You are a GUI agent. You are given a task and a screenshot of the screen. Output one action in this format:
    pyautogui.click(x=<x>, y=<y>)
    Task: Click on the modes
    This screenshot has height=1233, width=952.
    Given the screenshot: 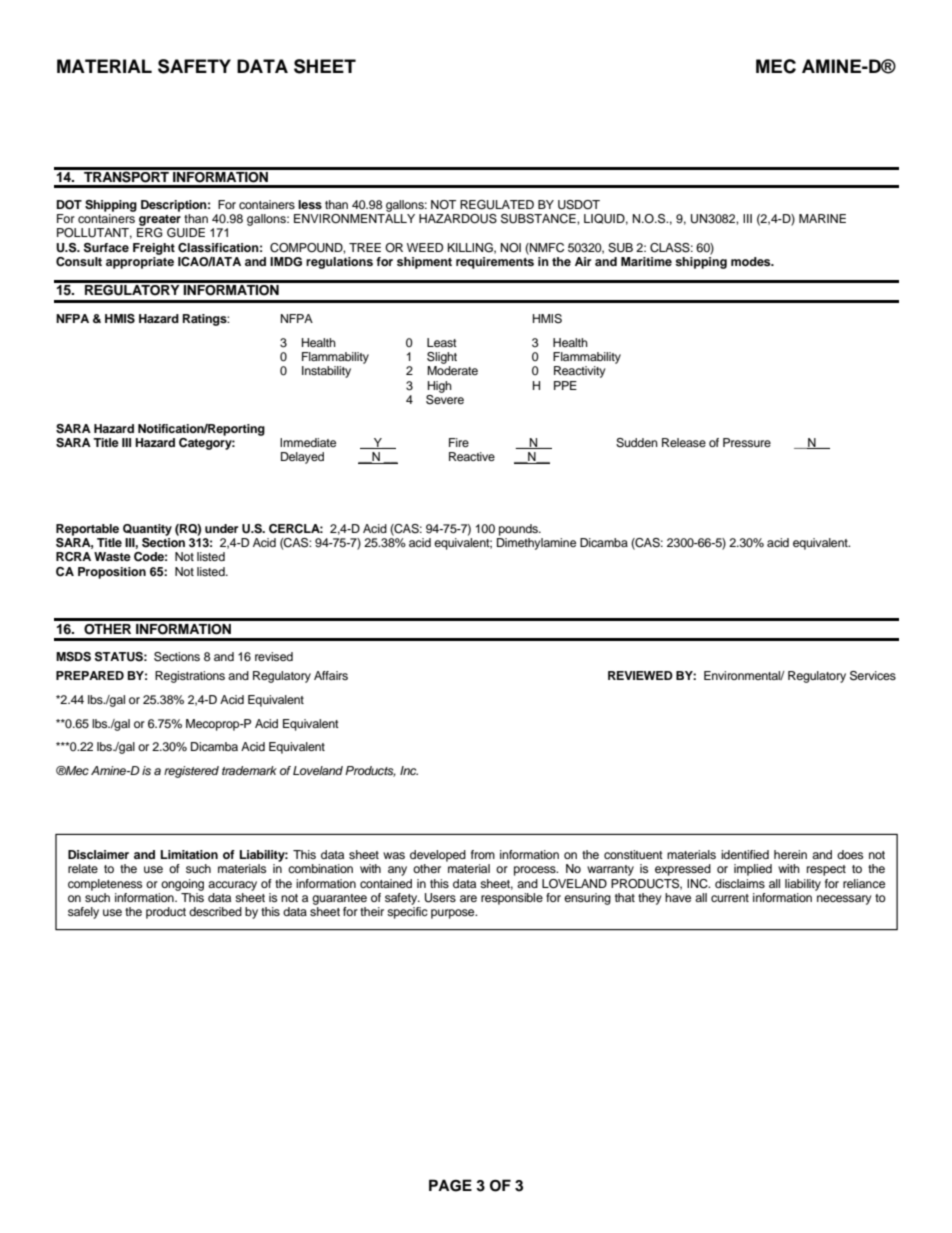 What is the action you would take?
    pyautogui.click(x=752, y=261)
